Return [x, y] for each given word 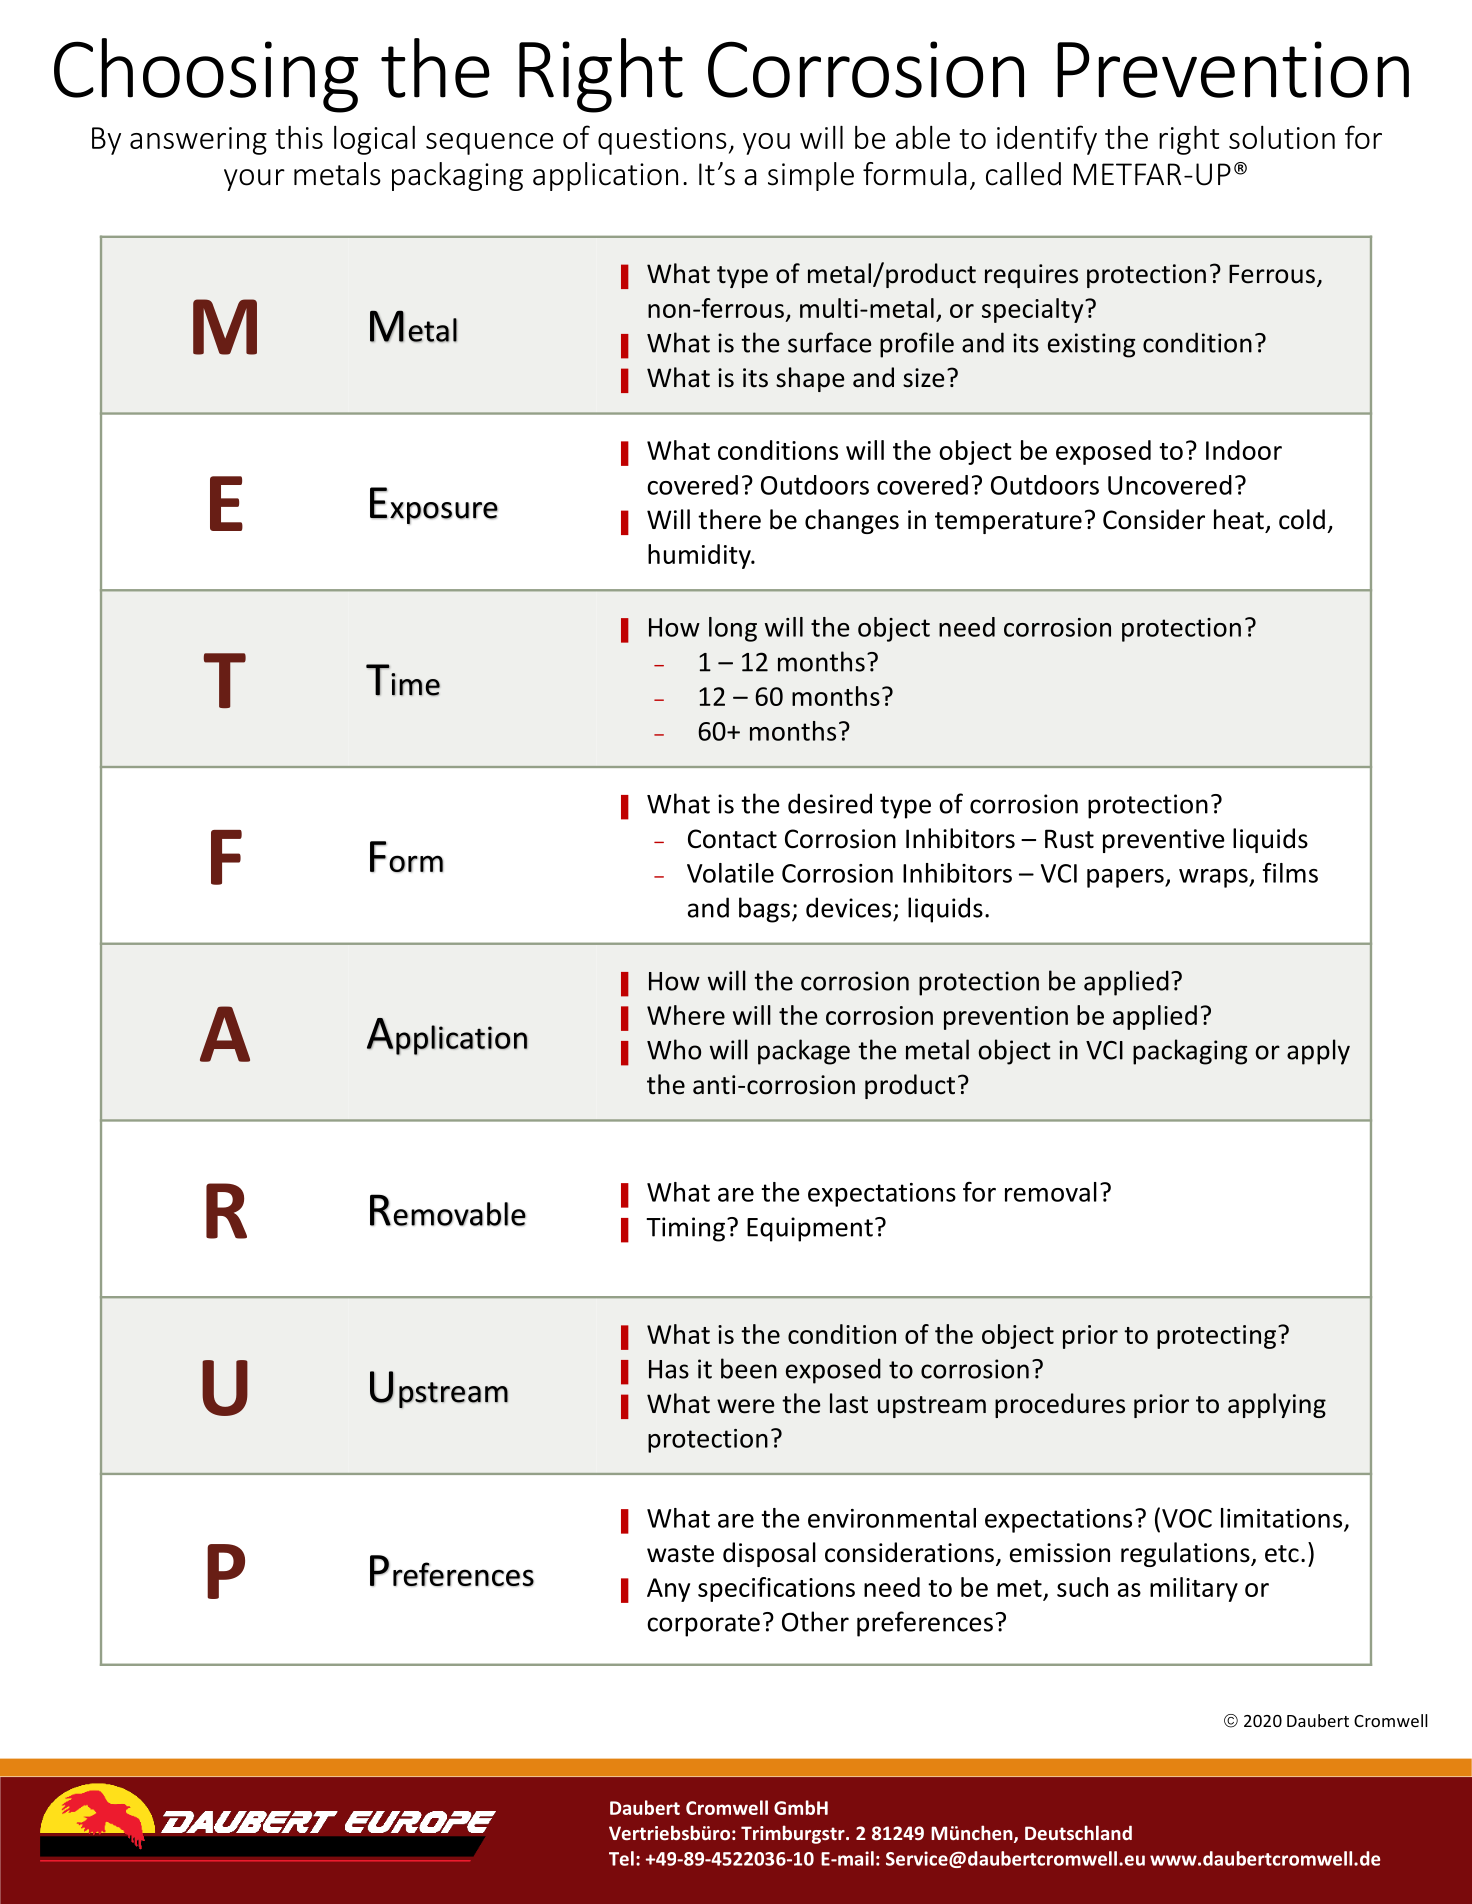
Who [674, 1049]
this [299, 137]
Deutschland [1078, 1832]
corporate [703, 1625]
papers [1126, 878]
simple [811, 176]
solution [1282, 137]
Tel [621, 1858]
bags [764, 910]
